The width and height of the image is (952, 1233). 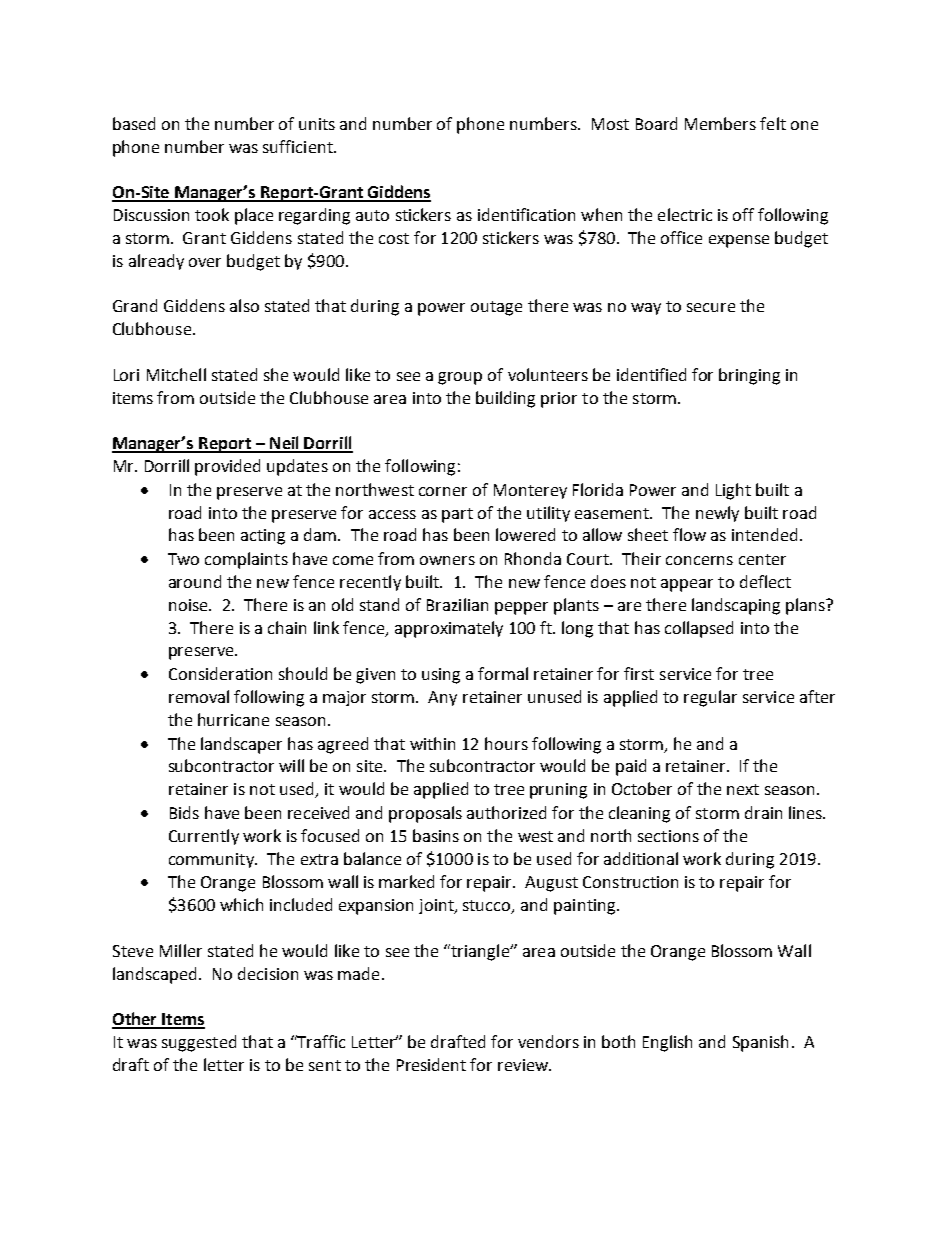 What do you see at coordinates (736, 606) in the image?
I see `landscaping` at bounding box center [736, 606].
